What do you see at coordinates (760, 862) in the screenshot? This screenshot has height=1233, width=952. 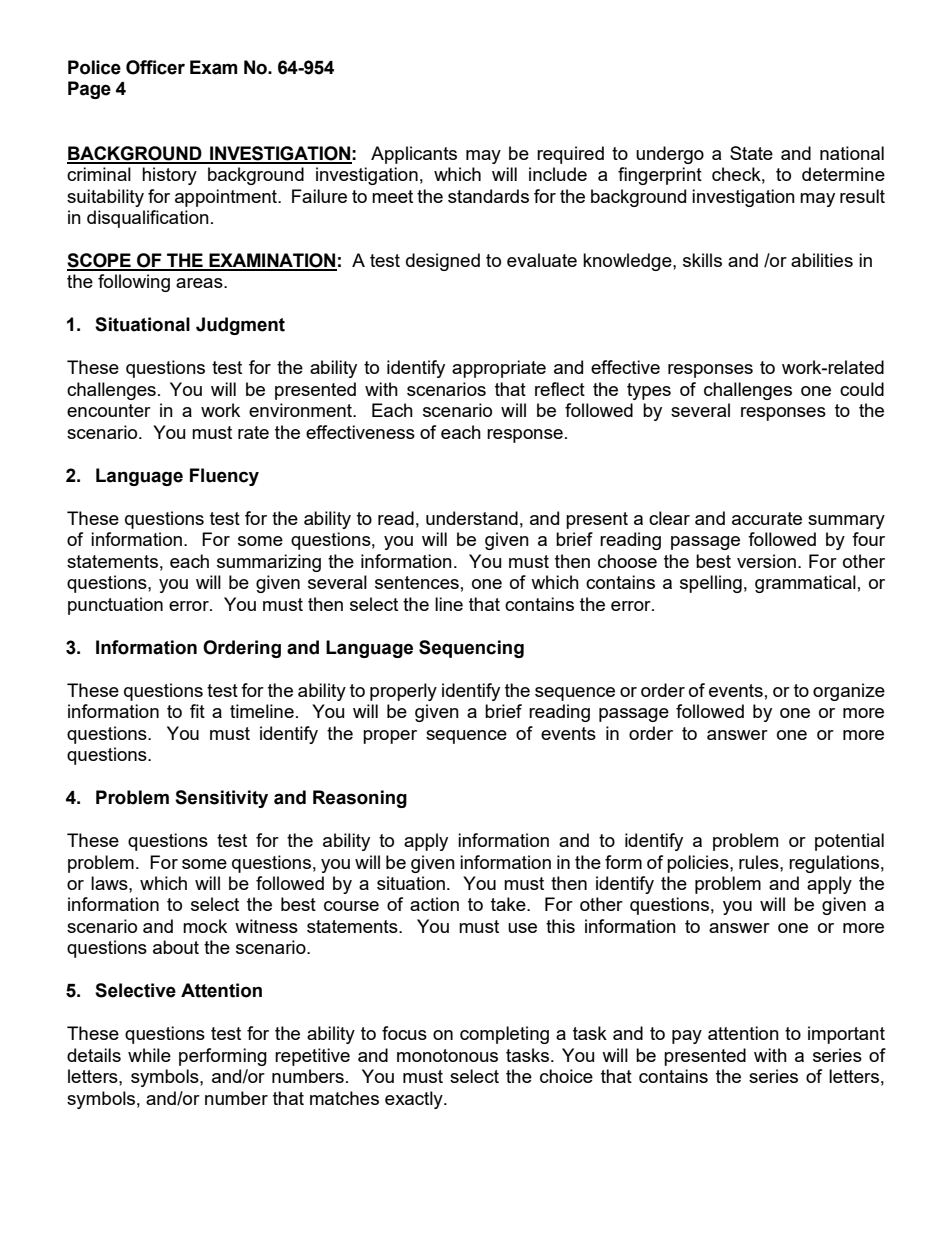 I see `rules` at bounding box center [760, 862].
